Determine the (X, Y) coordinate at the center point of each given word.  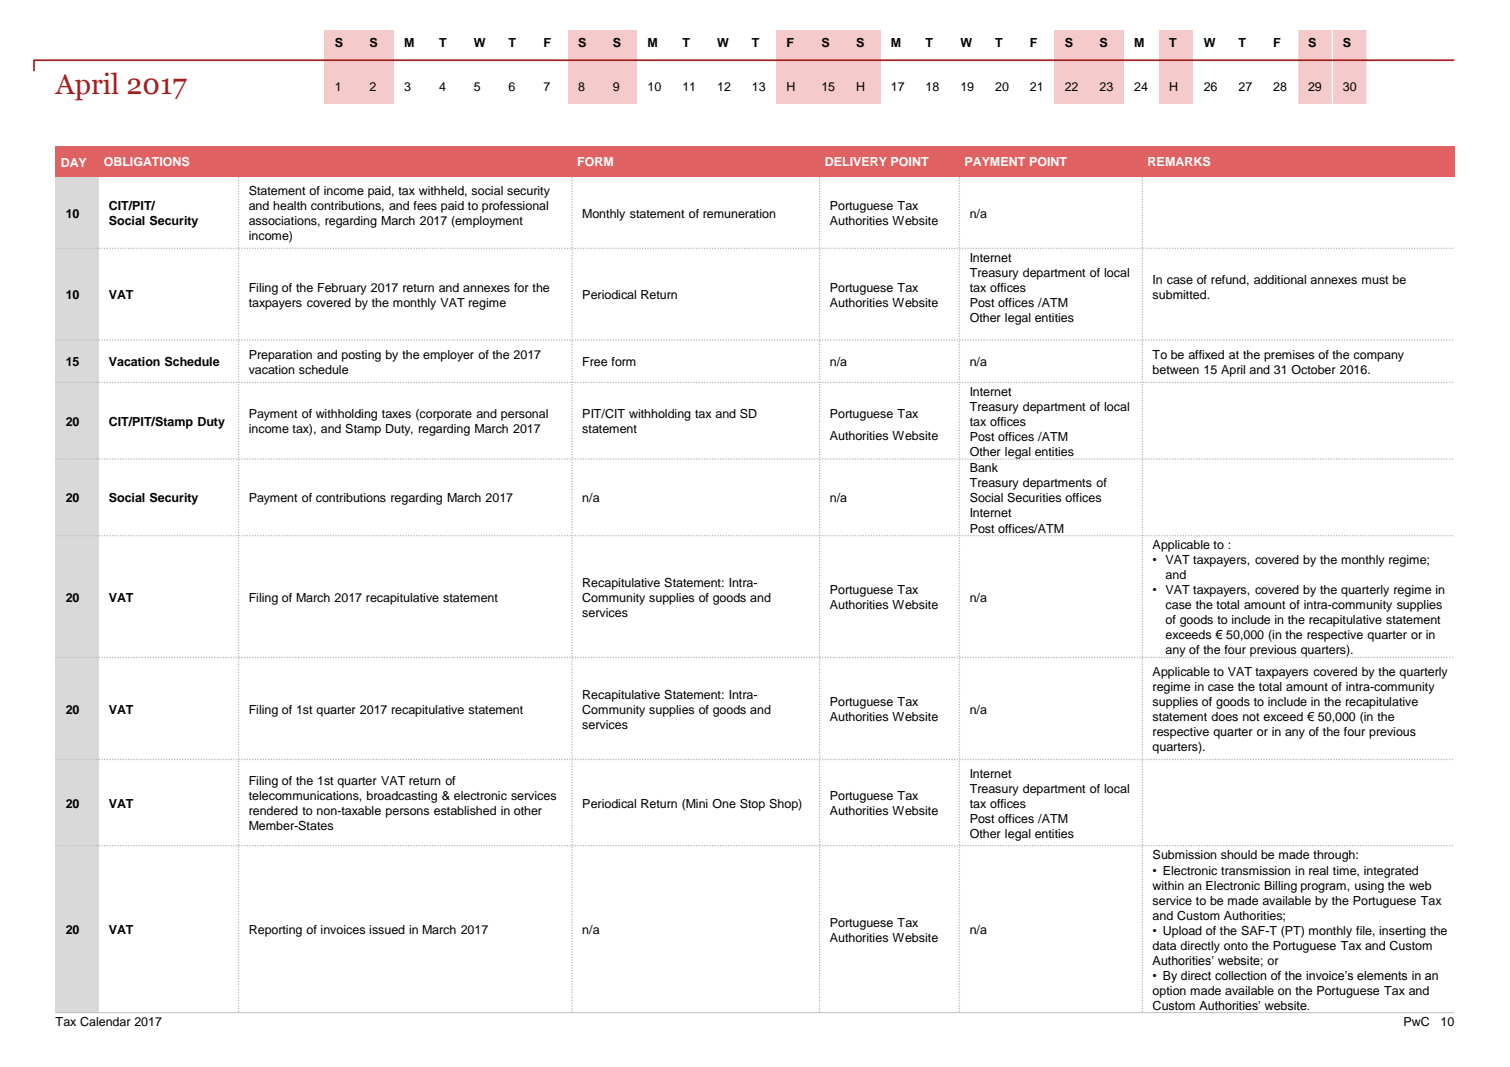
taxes (396, 414)
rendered (273, 810)
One (724, 803)
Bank (984, 467)
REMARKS (1179, 161)
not (1251, 717)
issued (387, 929)
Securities (1034, 498)
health (290, 205)
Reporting (275, 931)
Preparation (280, 356)
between (1176, 369)
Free (595, 361)
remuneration (739, 213)
